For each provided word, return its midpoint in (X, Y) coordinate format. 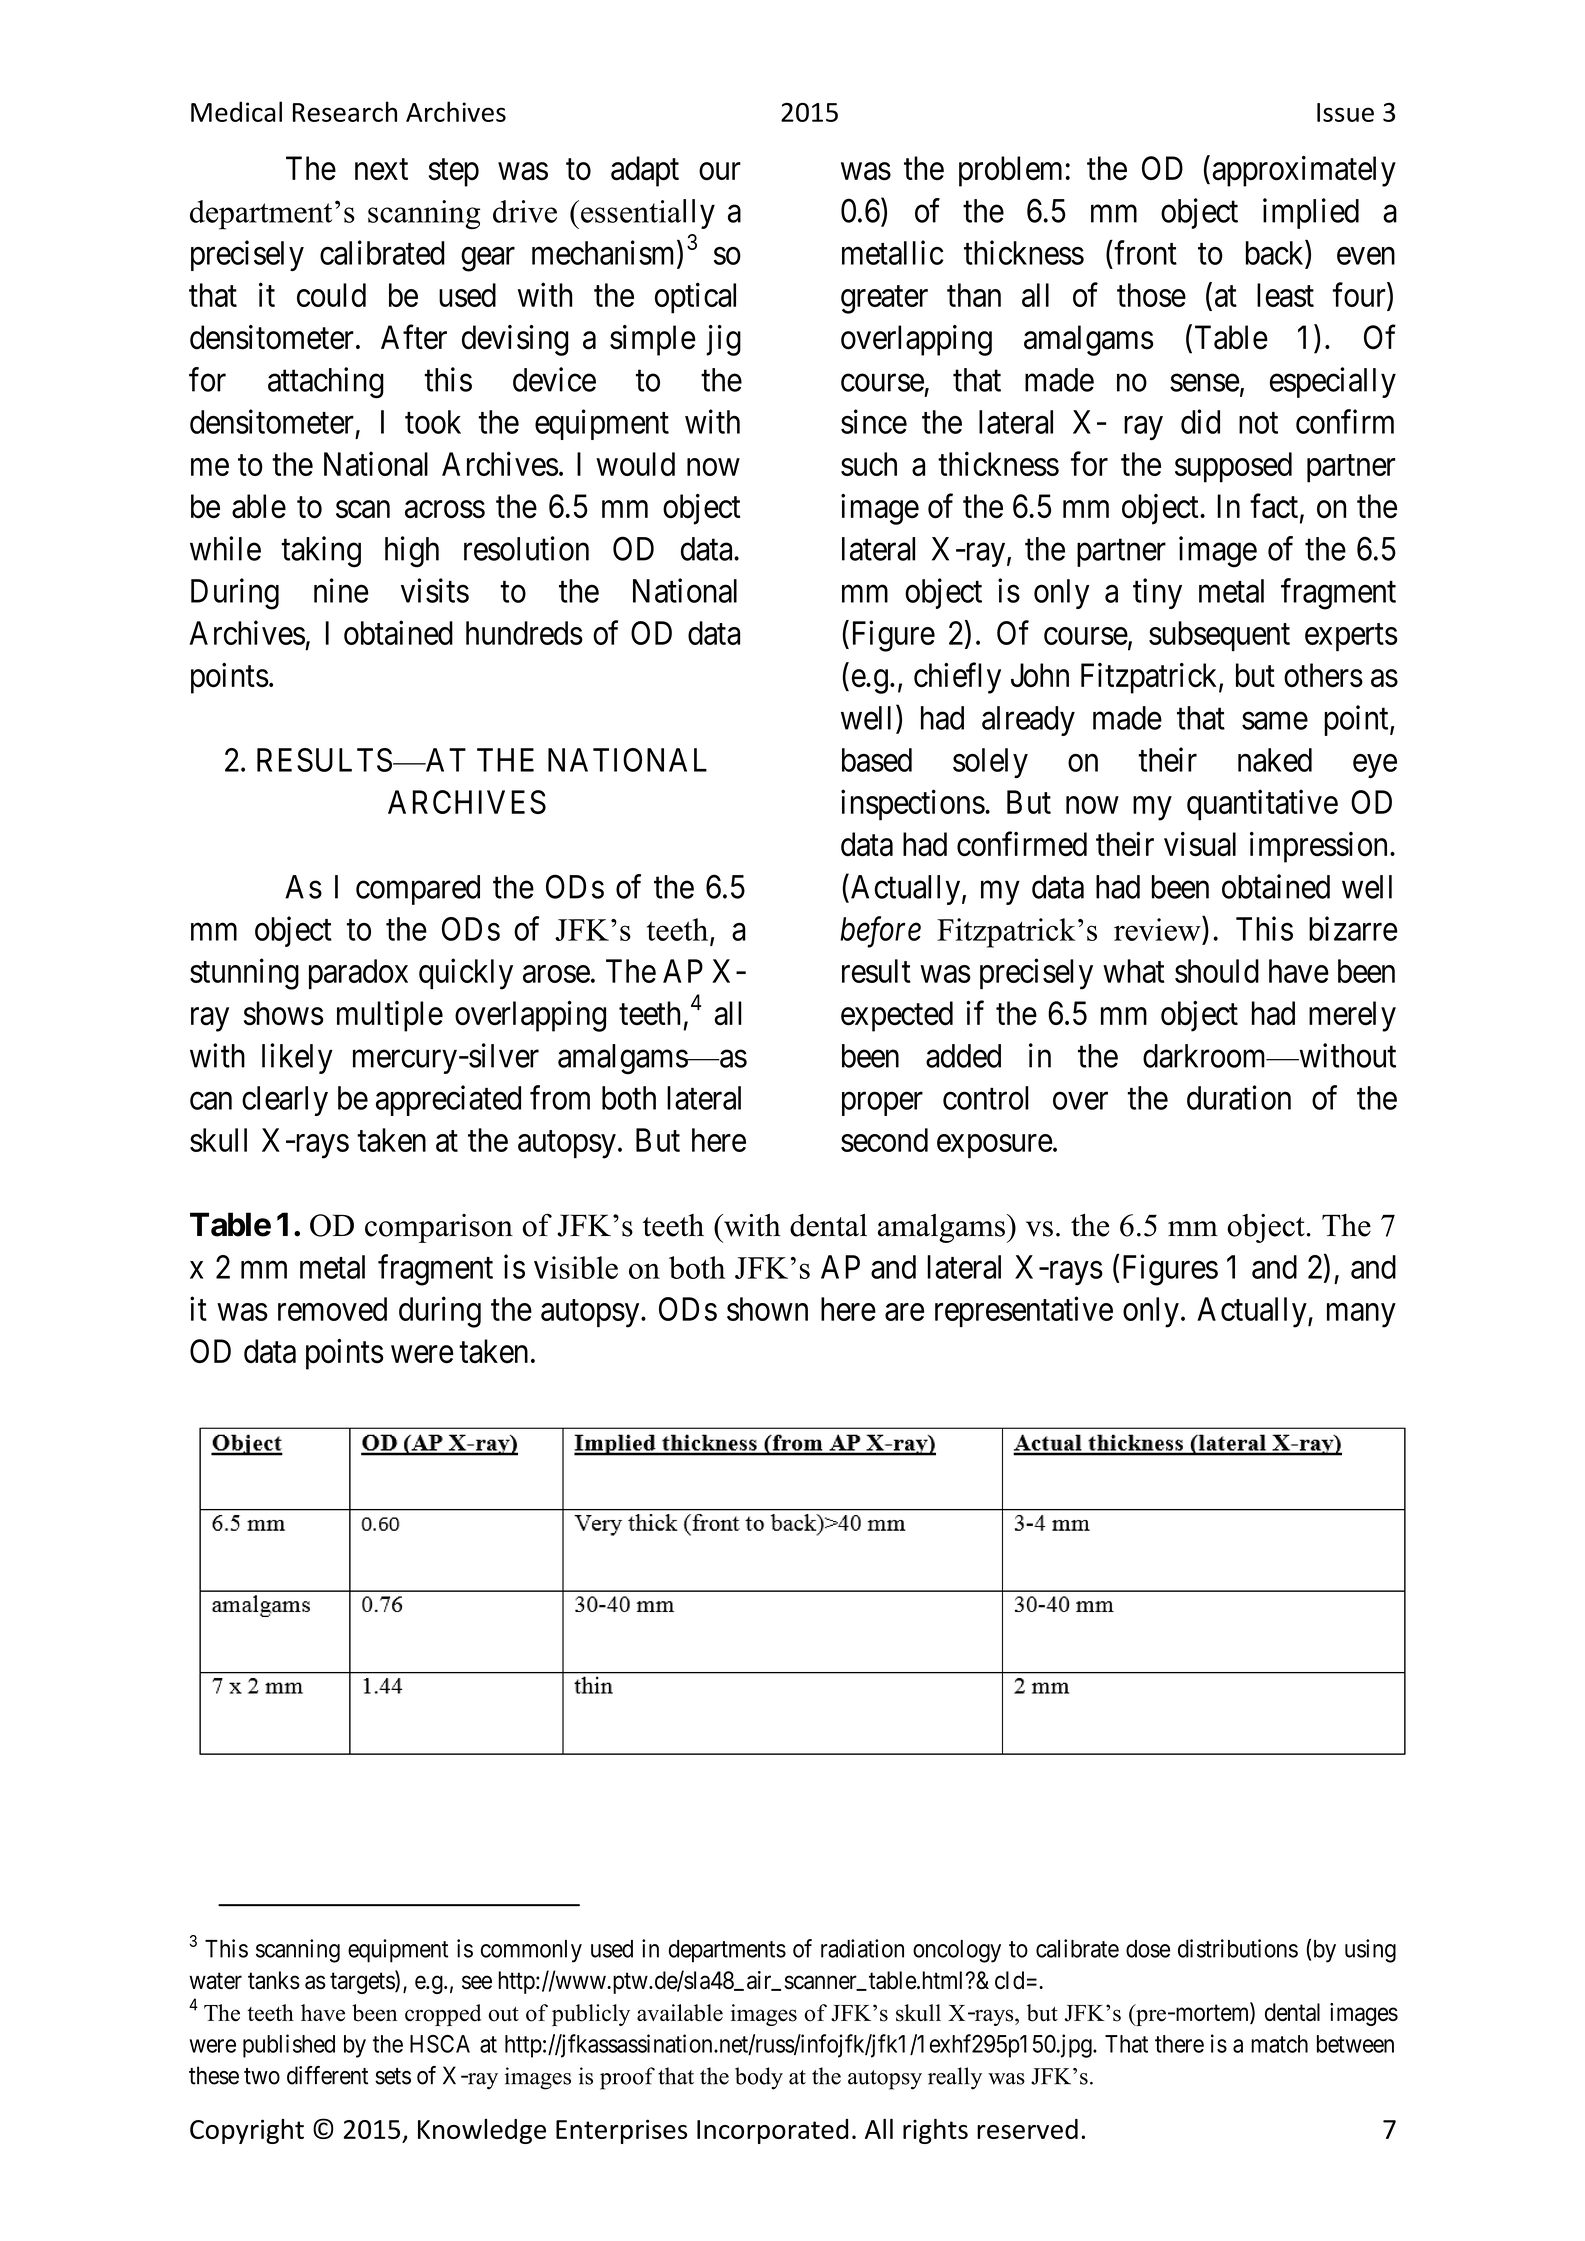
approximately (1304, 171)
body (759, 2078)
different (327, 2075)
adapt (645, 171)
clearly (285, 1101)
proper (882, 1104)
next (381, 170)
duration (1239, 1097)
